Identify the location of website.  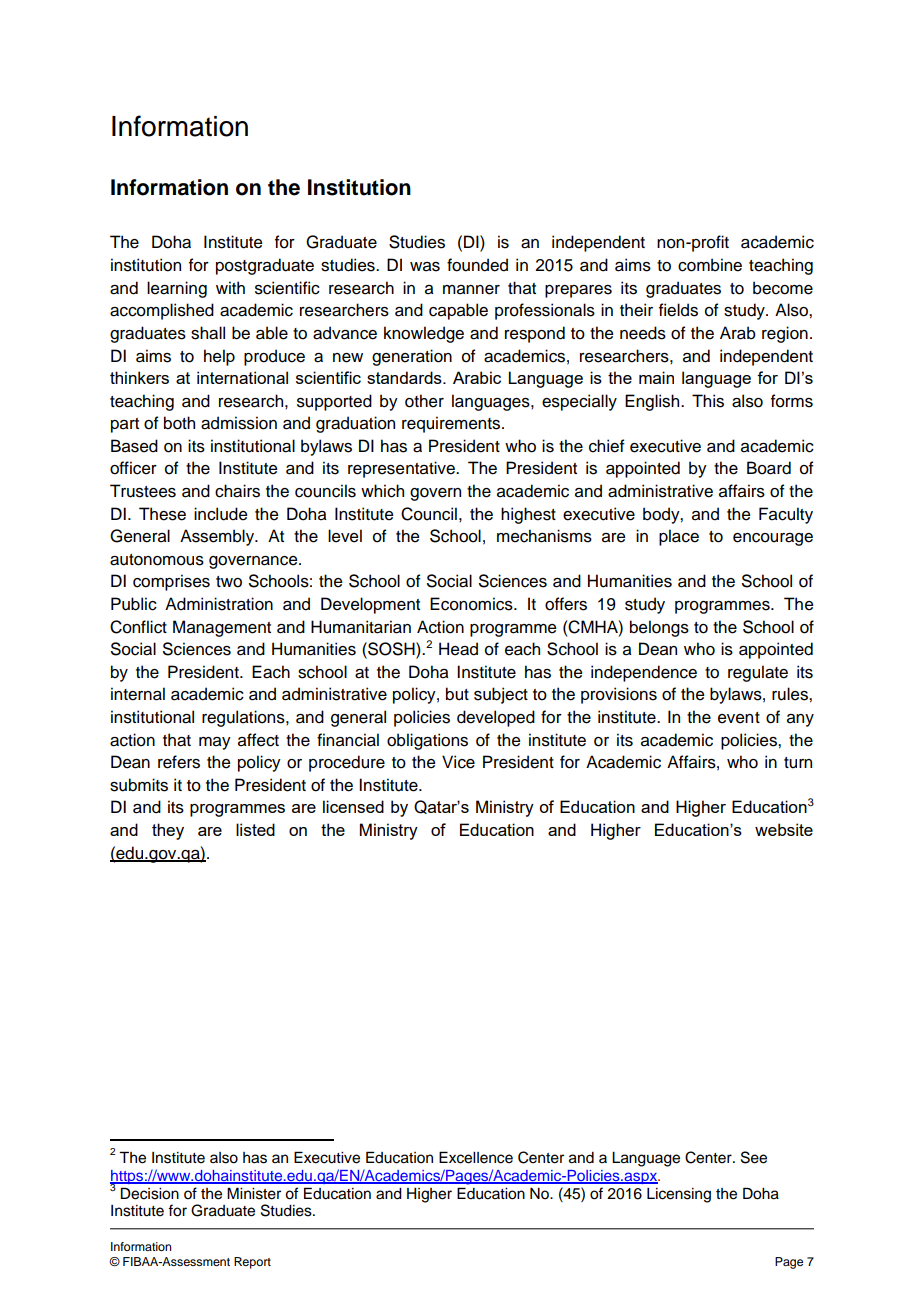
(784, 829).
